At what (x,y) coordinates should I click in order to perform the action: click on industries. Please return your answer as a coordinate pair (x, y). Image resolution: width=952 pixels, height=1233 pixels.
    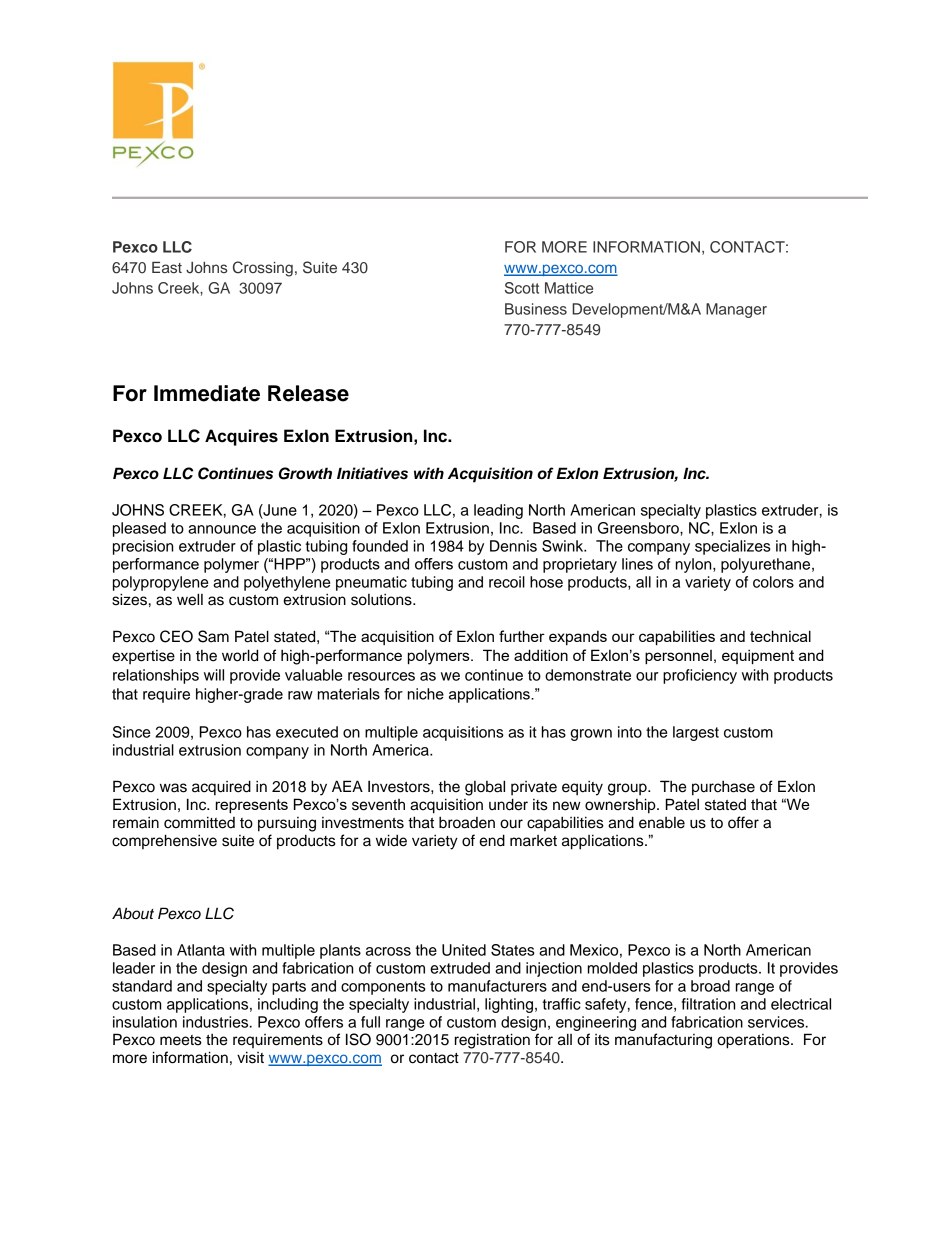
    Looking at the image, I should click on (217, 1022).
